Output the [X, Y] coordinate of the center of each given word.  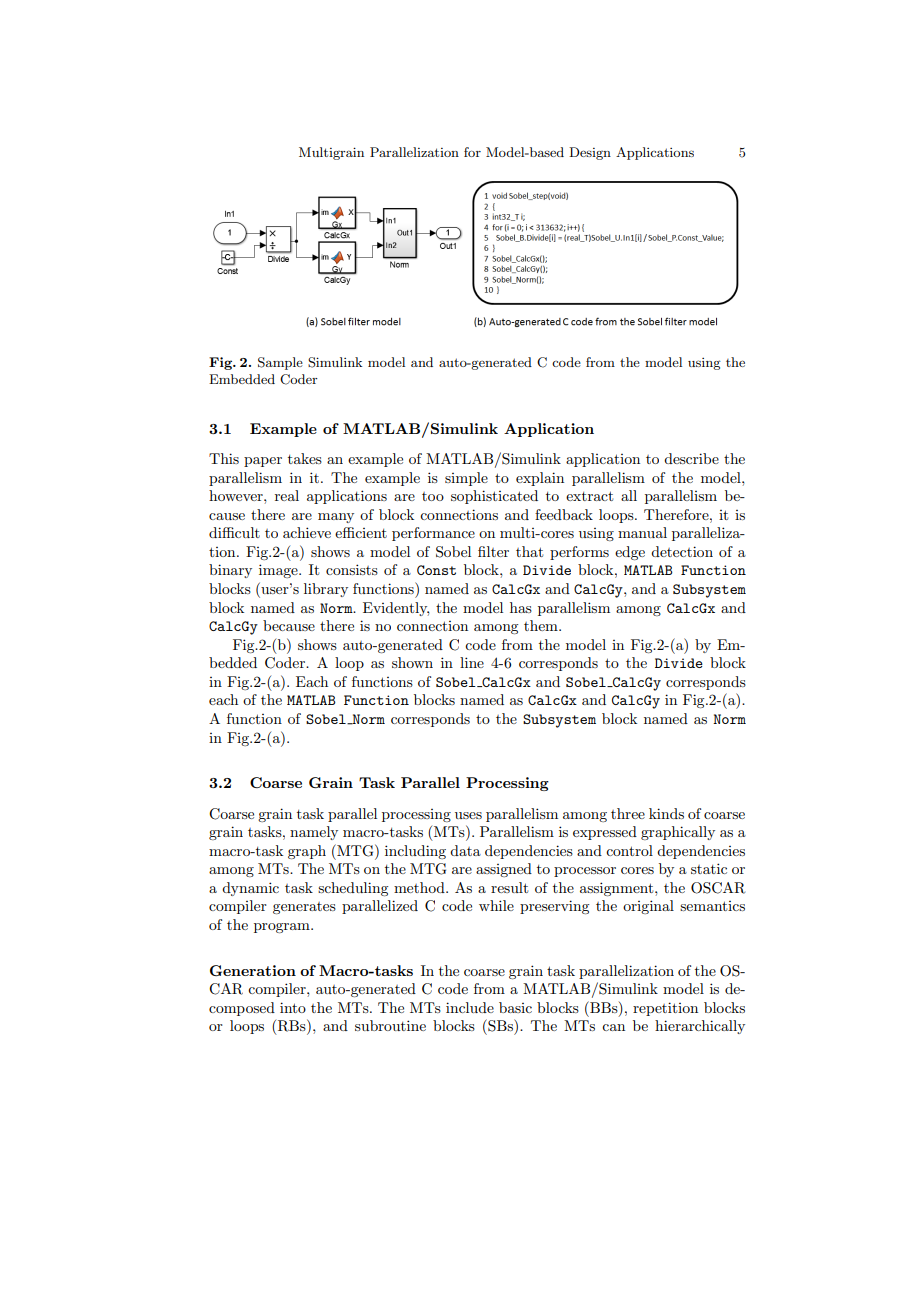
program [283, 928]
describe [691, 458]
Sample [280, 363]
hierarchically [700, 1027]
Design [590, 153]
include [470, 1007]
